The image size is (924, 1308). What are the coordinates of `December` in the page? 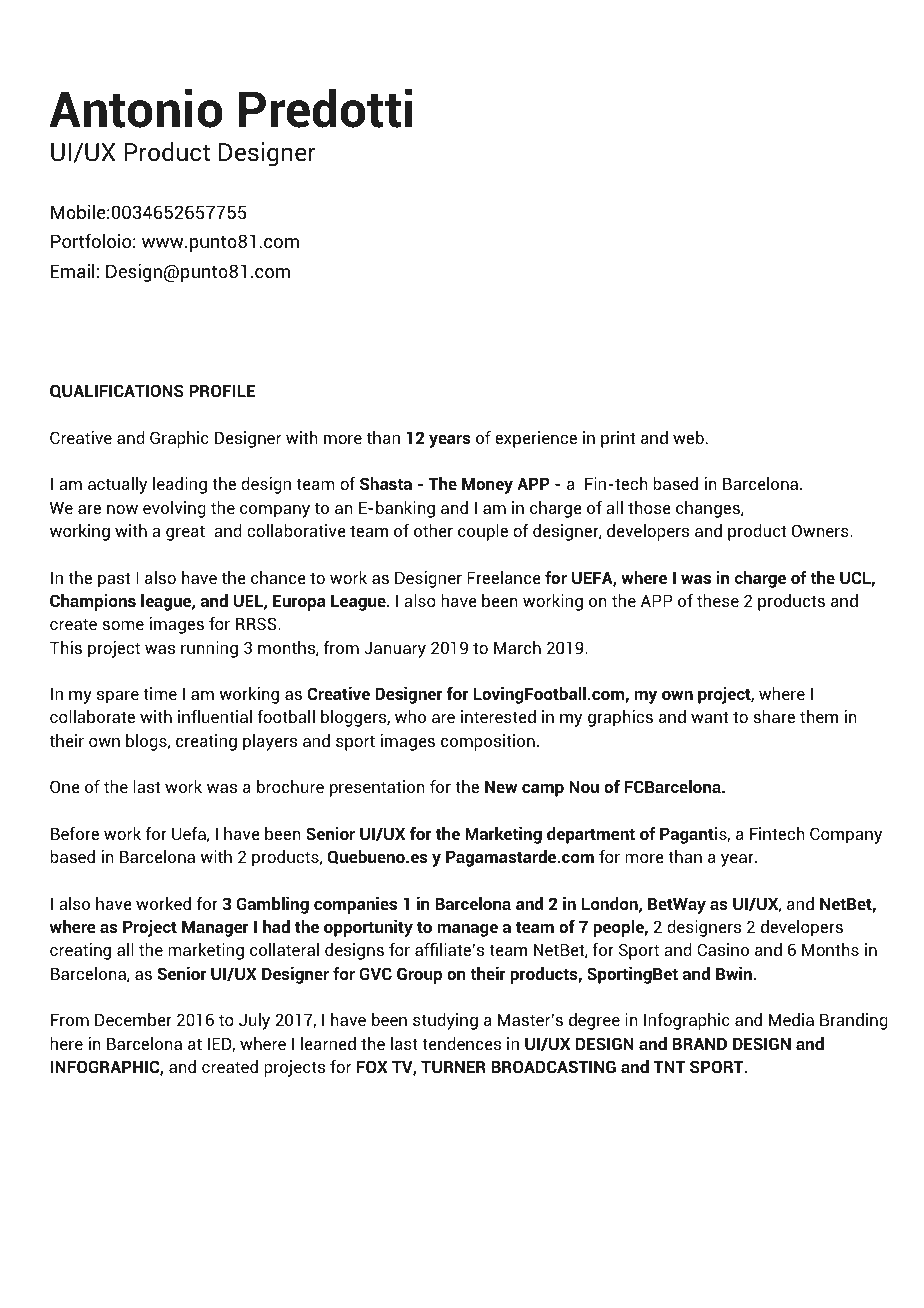 It's located at (133, 1019).
